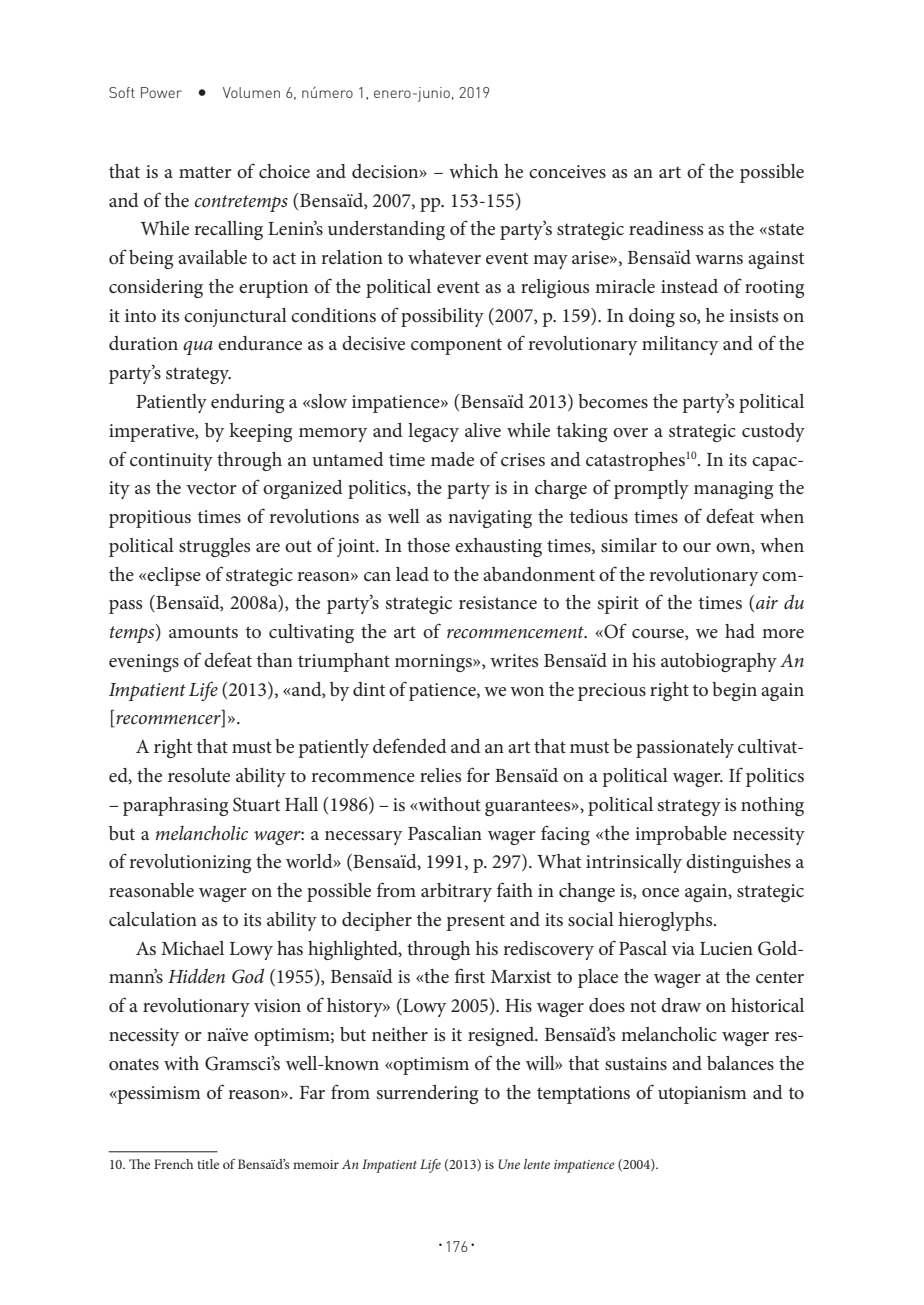  Describe the element at coordinates (738, 863) in the screenshot. I see `distinguishes` at that location.
